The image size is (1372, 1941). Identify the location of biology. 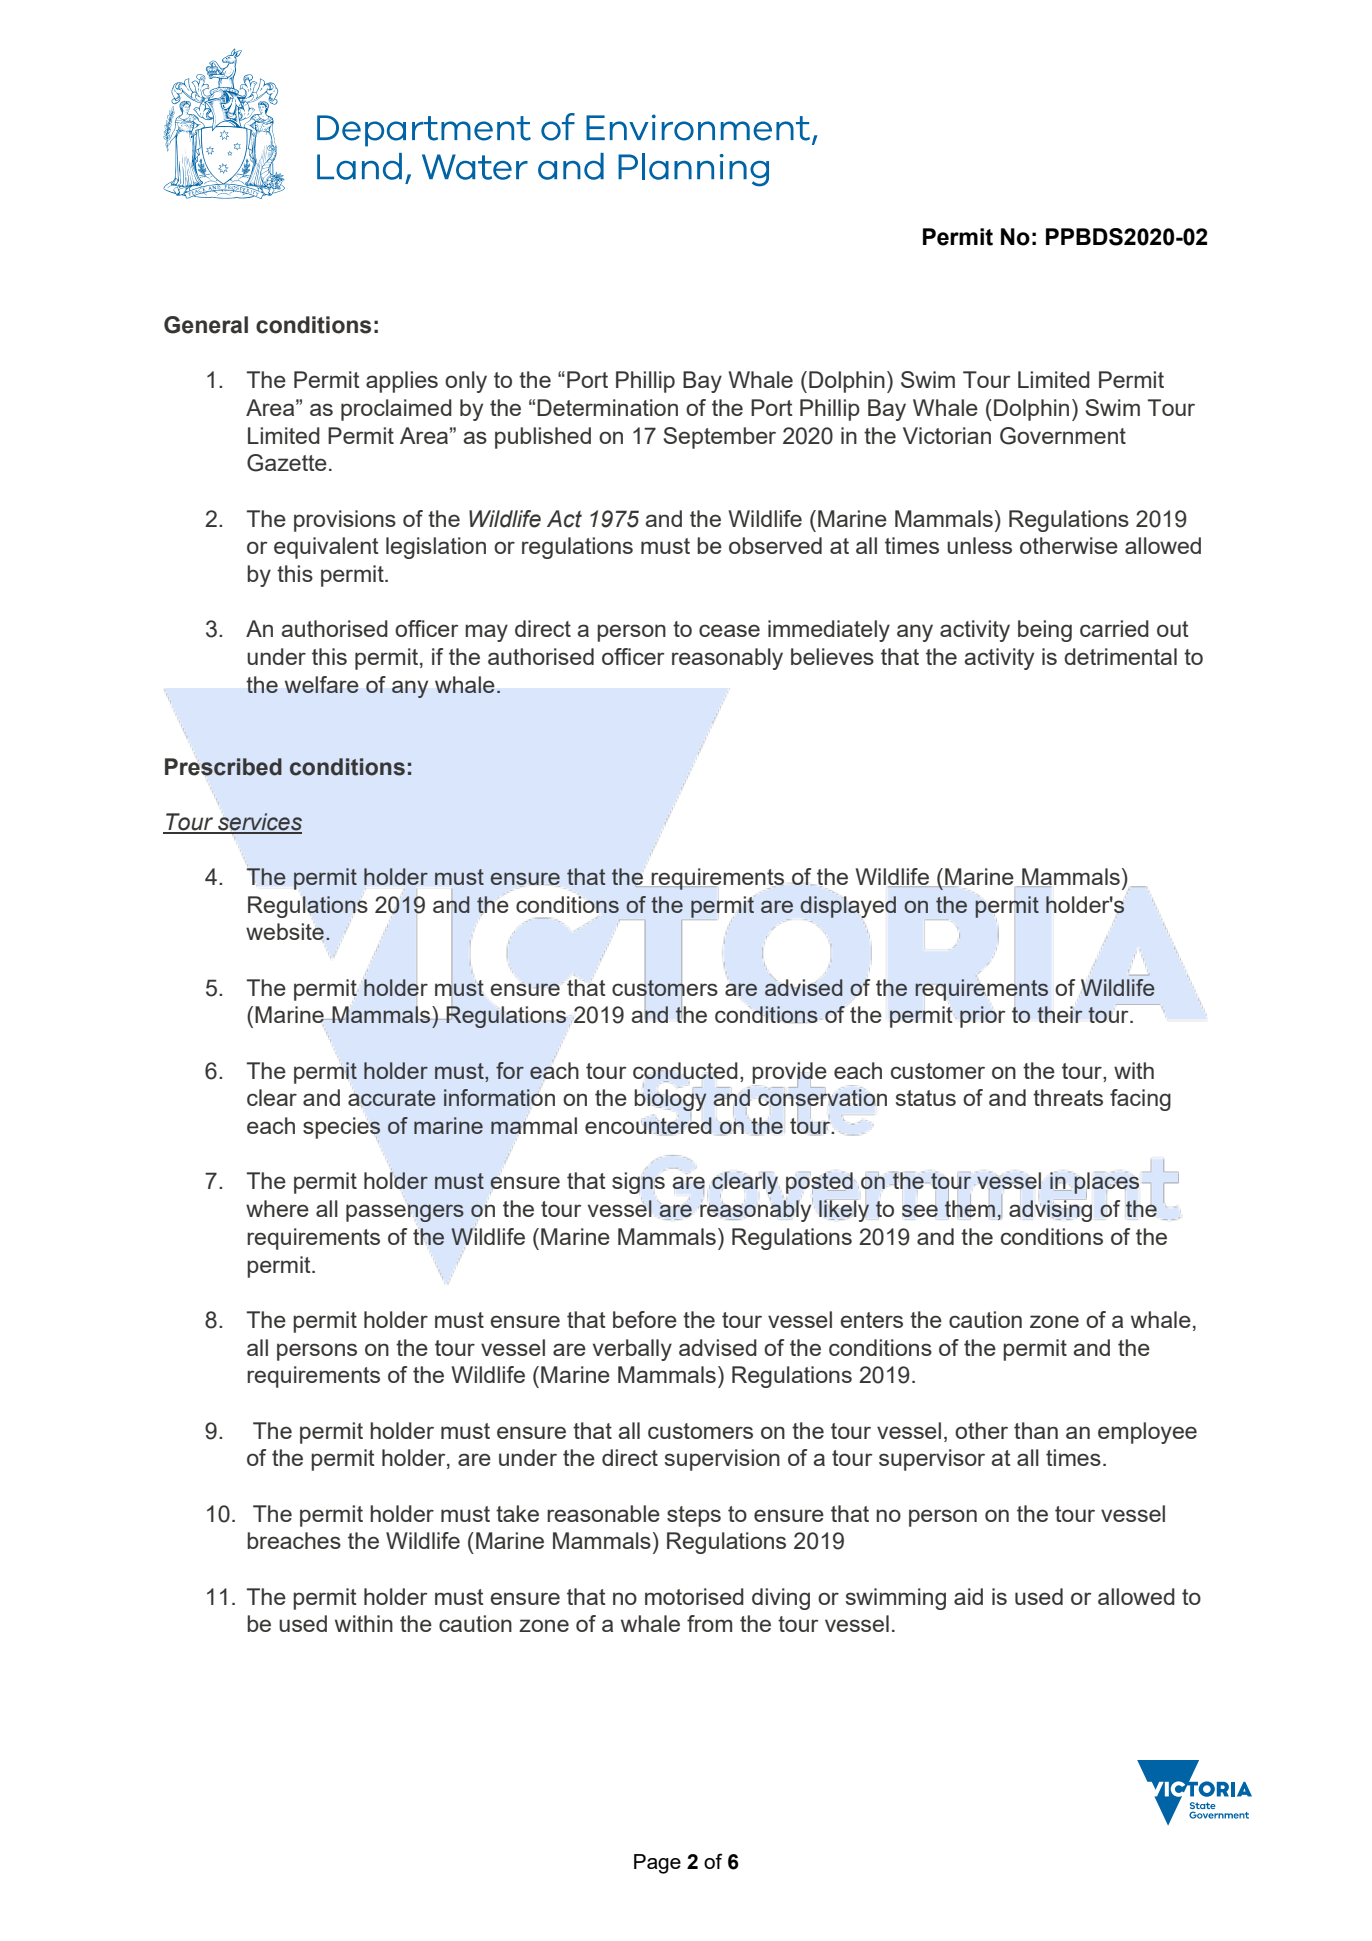
(671, 1099).
